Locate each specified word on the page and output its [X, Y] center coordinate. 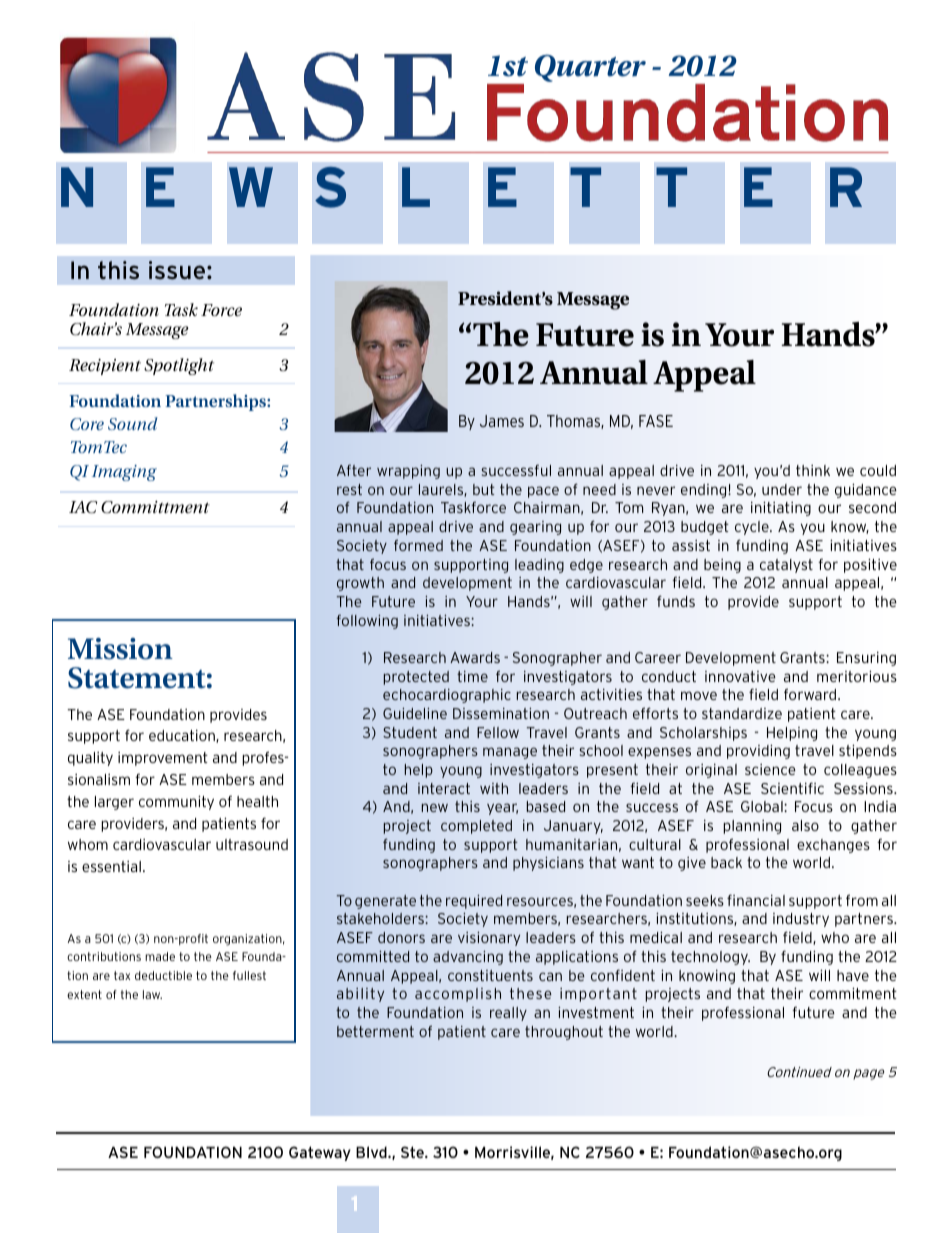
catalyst [786, 566]
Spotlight [179, 366]
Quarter [590, 68]
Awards [475, 657]
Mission [120, 649]
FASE [656, 421]
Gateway [320, 1153]
